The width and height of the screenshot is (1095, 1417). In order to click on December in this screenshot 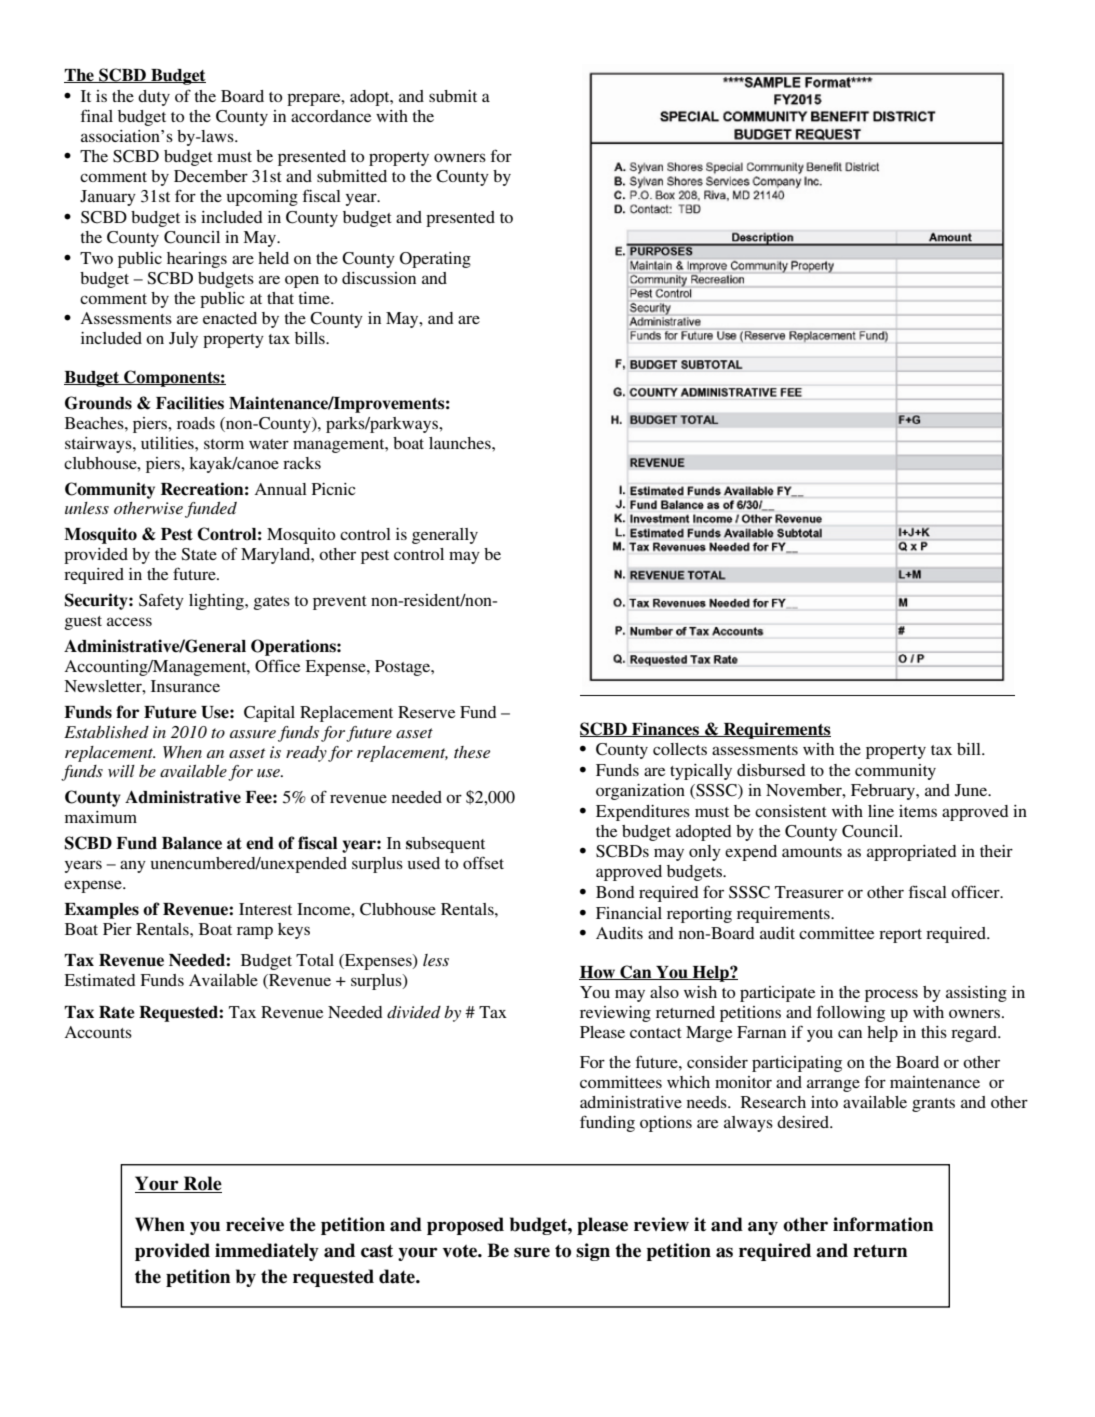, I will do `click(211, 176)`.
